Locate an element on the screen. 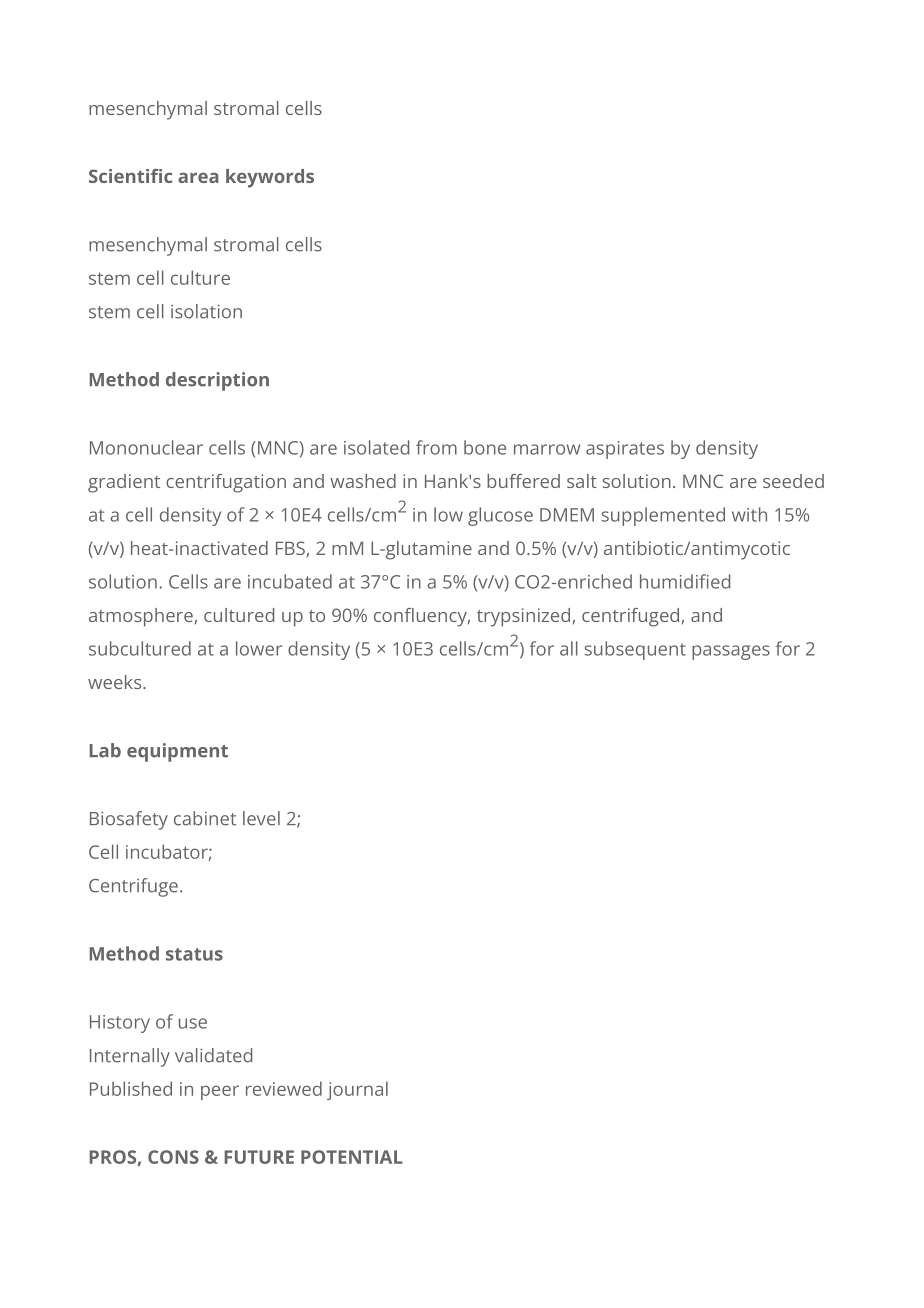 Image resolution: width=924 pixels, height=1308 pixels. with is located at coordinates (749, 514).
